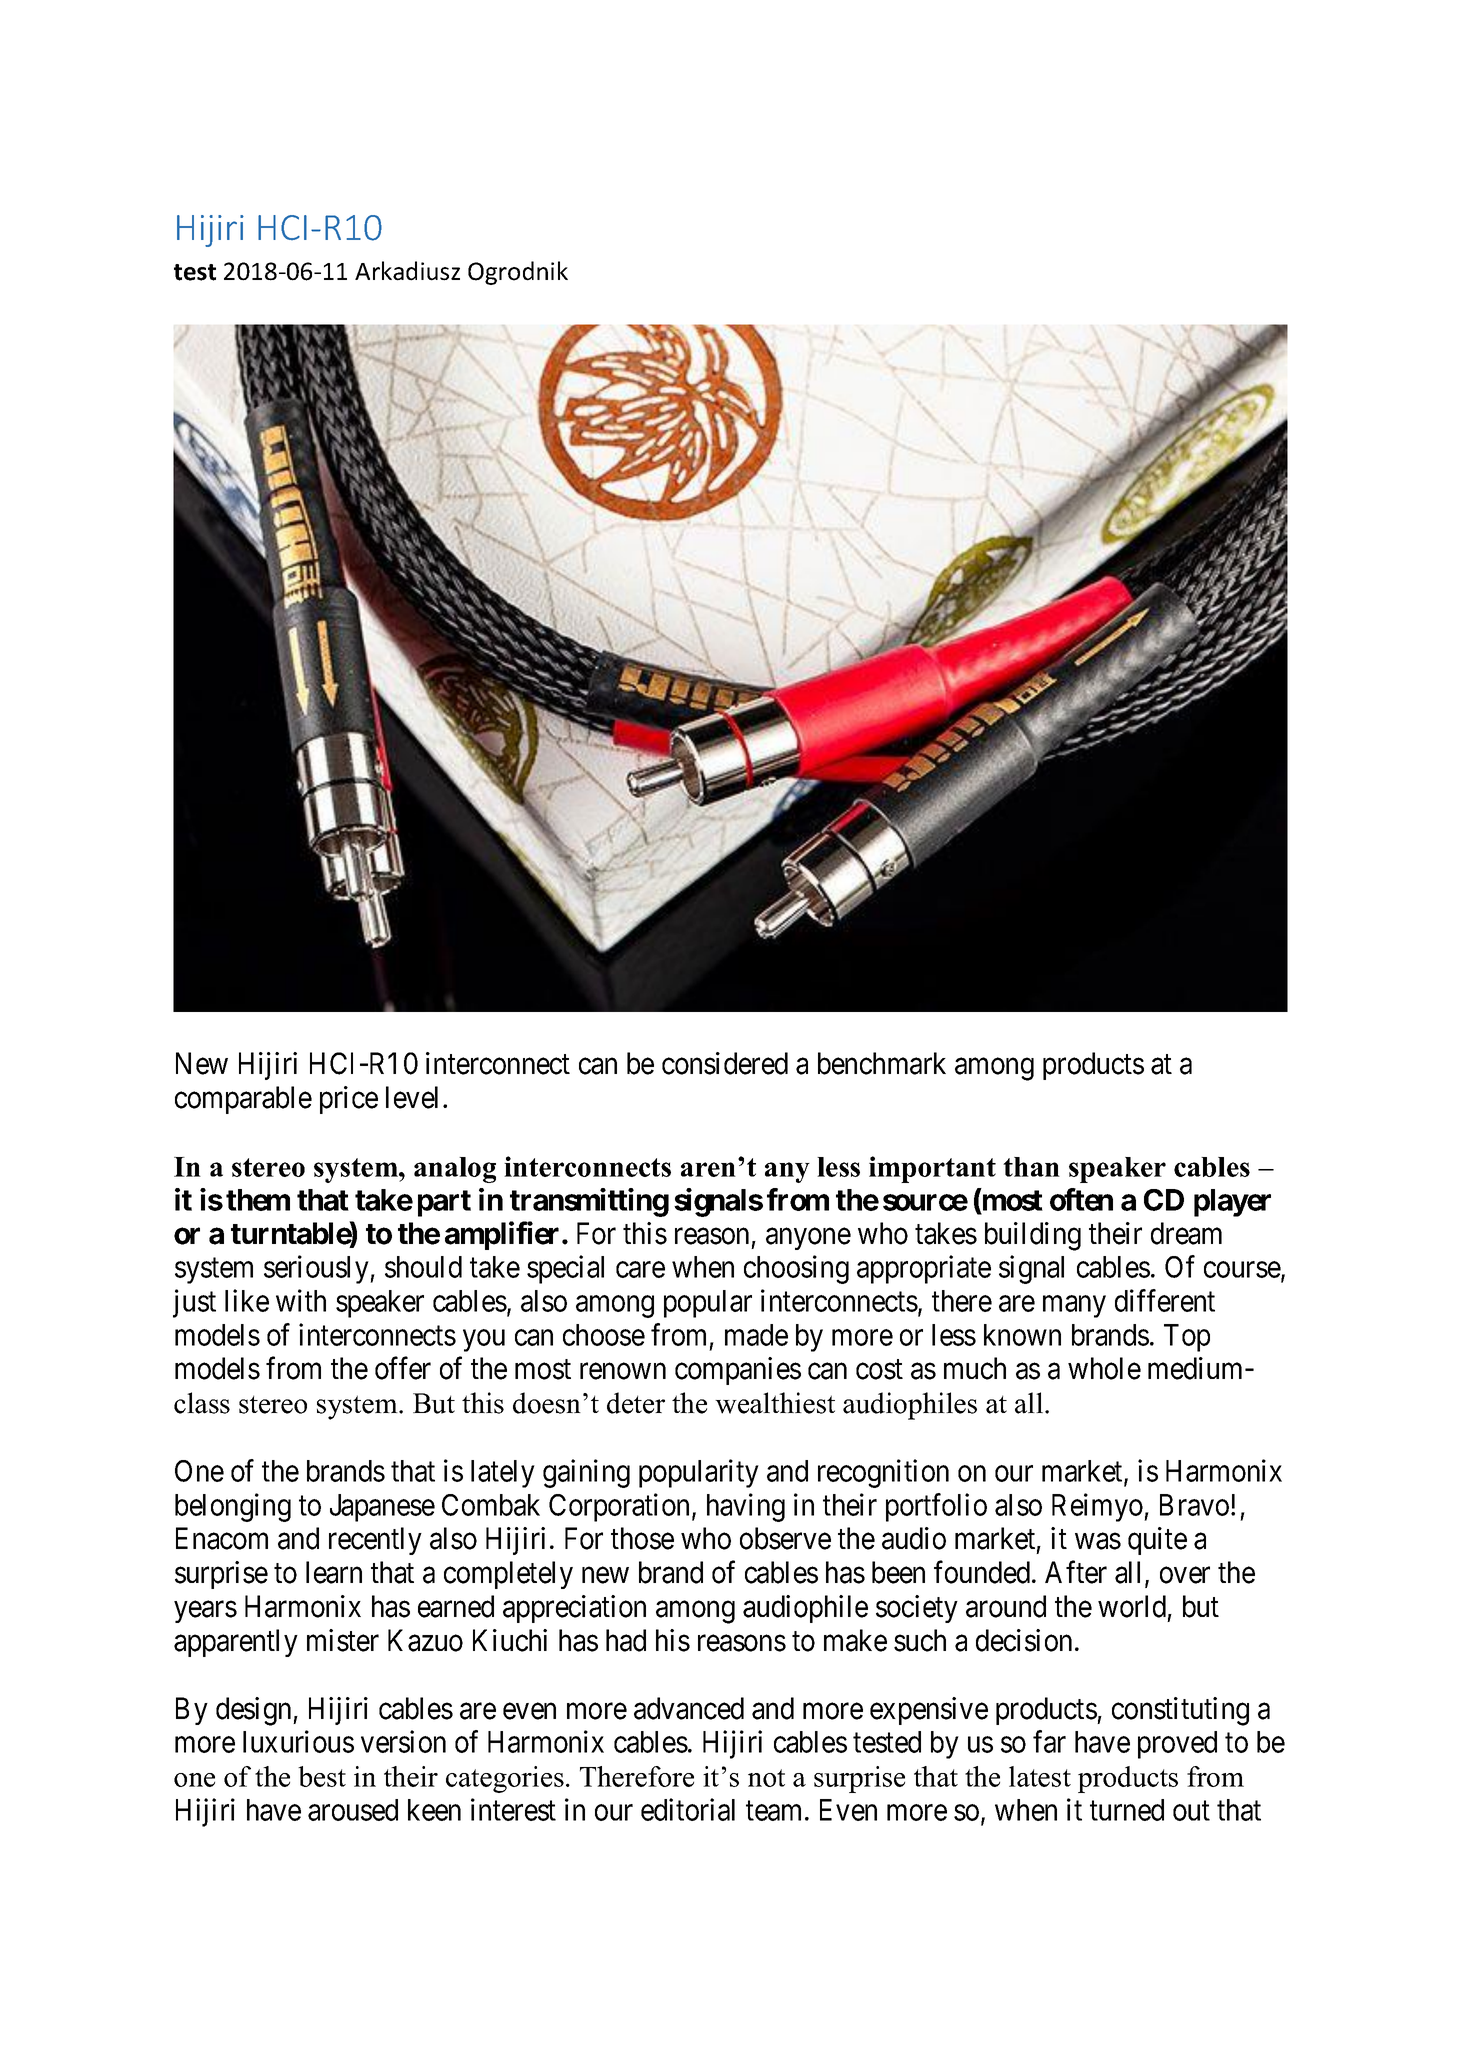 Image resolution: width=1461 pixels, height=2066 pixels. I want to click on considered, so click(725, 1063).
